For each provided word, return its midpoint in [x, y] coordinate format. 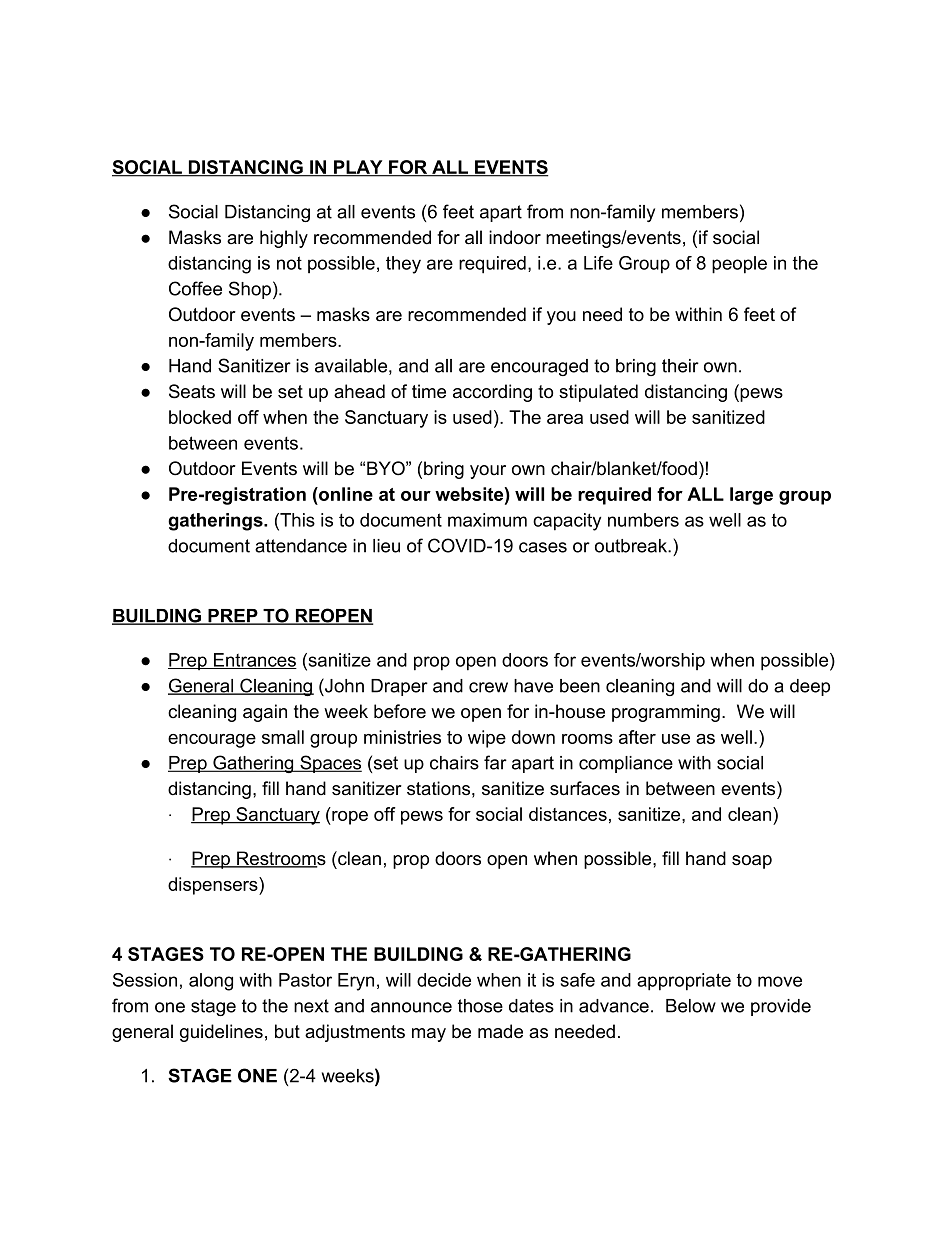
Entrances [254, 661]
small [283, 737]
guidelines [221, 1033]
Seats [192, 391]
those [480, 1006]
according [492, 393]
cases [543, 547]
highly [284, 239]
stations [438, 788]
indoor [515, 237]
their [680, 366]
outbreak [632, 546]
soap [752, 862]
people [739, 265]
